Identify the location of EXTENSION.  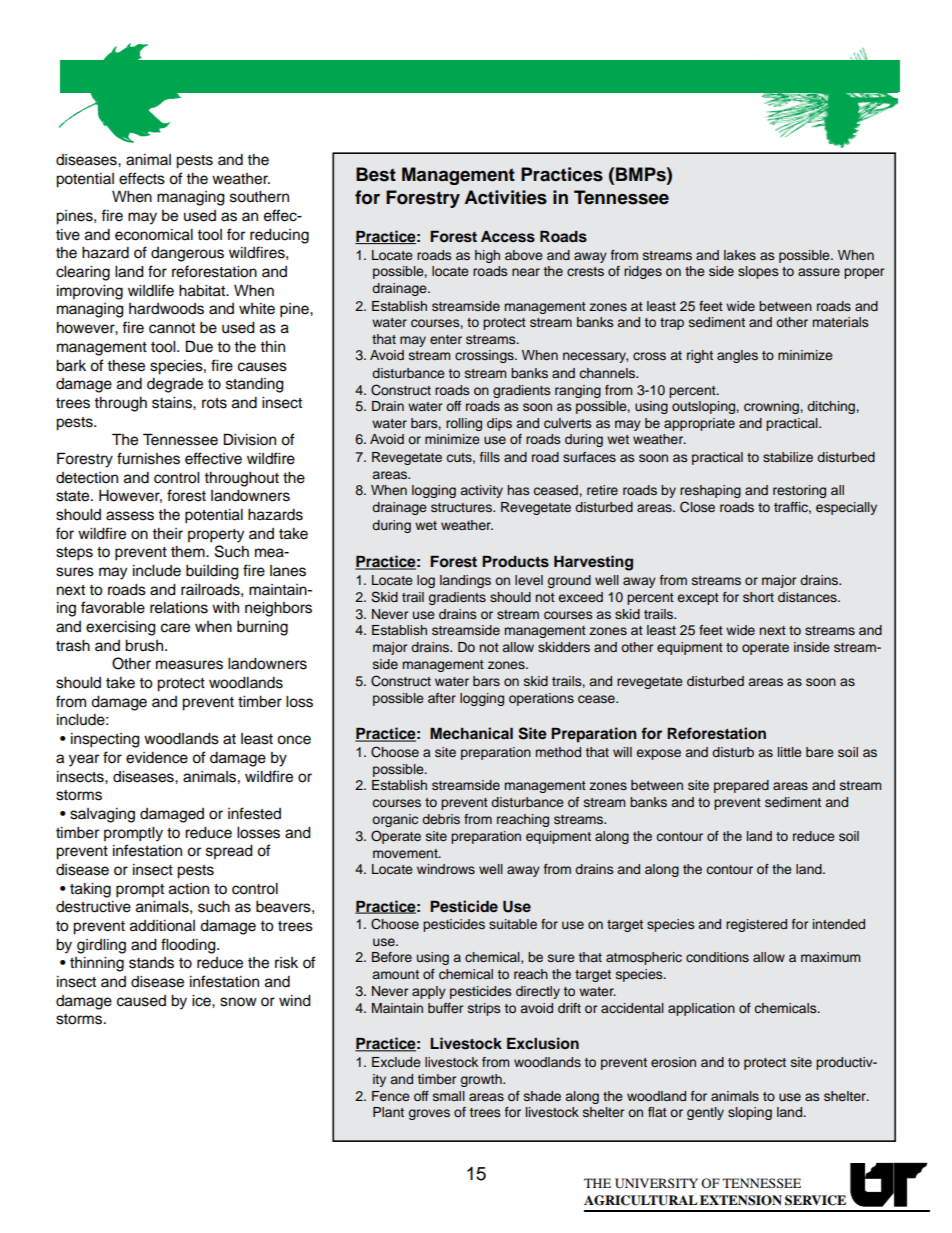
(741, 1200).
